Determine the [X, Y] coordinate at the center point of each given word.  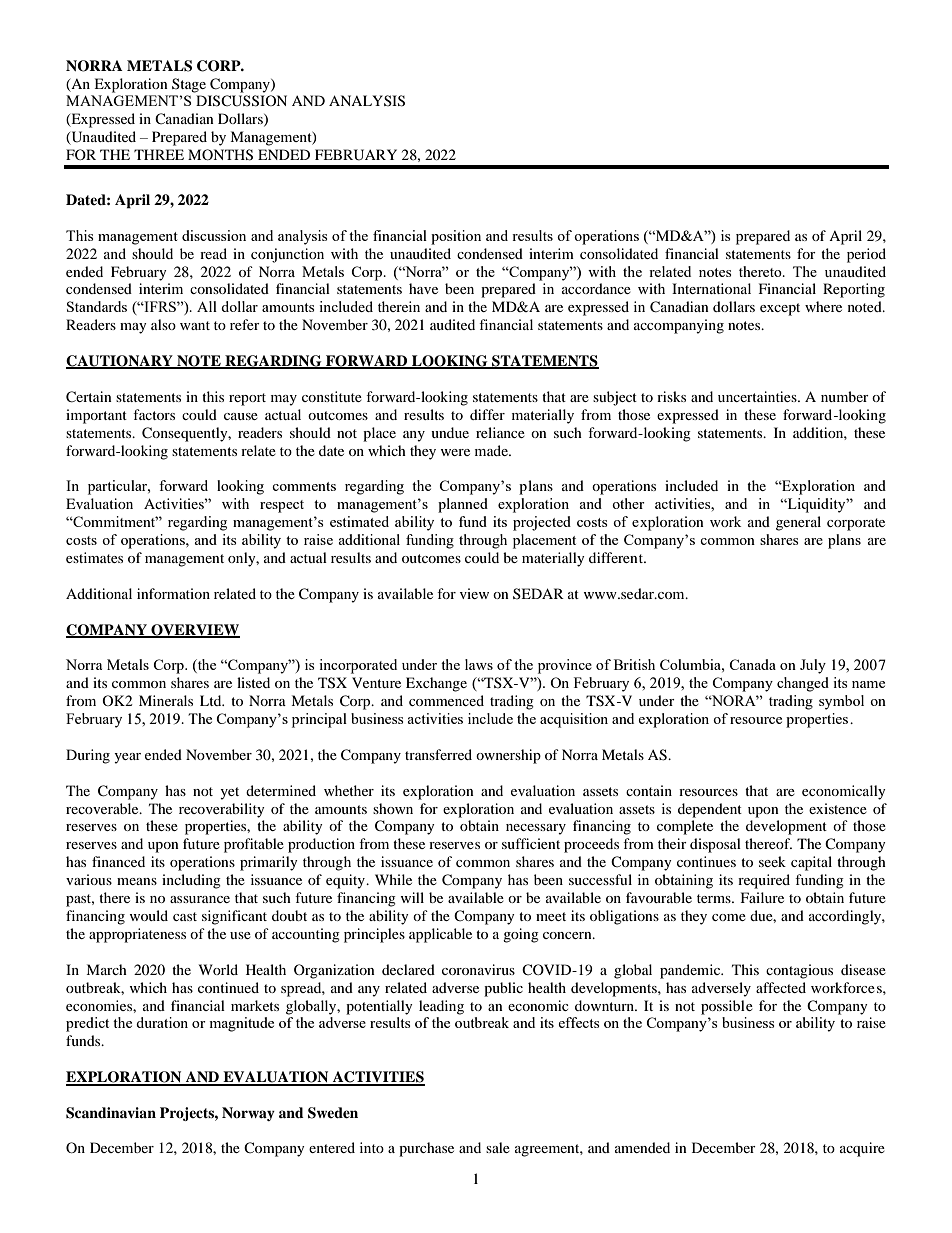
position [456, 237]
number [845, 396]
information [173, 593]
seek [772, 861]
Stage [189, 85]
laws [479, 664]
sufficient [531, 843]
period [866, 255]
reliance [500, 432]
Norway [248, 1114]
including [191, 881]
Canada [752, 664]
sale [498, 1147]
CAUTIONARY [120, 362]
